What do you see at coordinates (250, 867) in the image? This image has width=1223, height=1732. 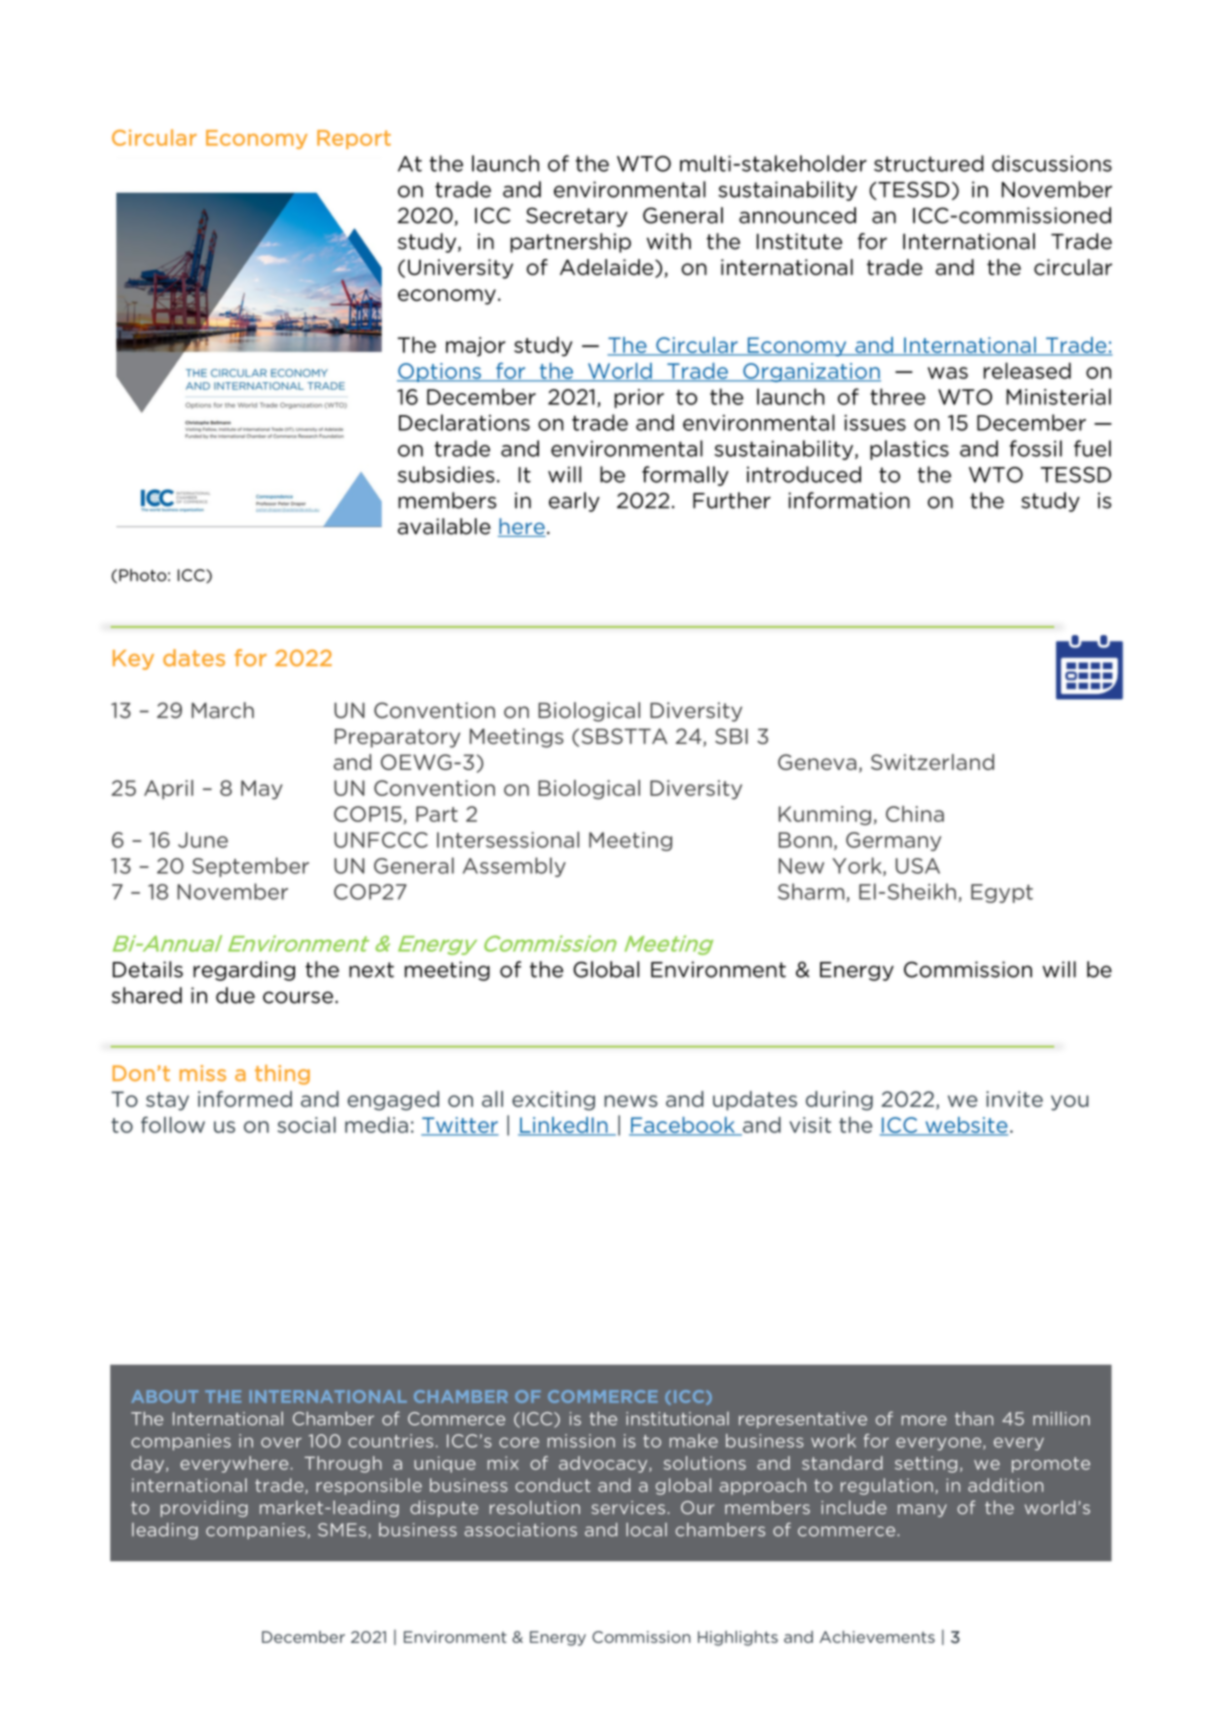 I see `September` at bounding box center [250, 867].
